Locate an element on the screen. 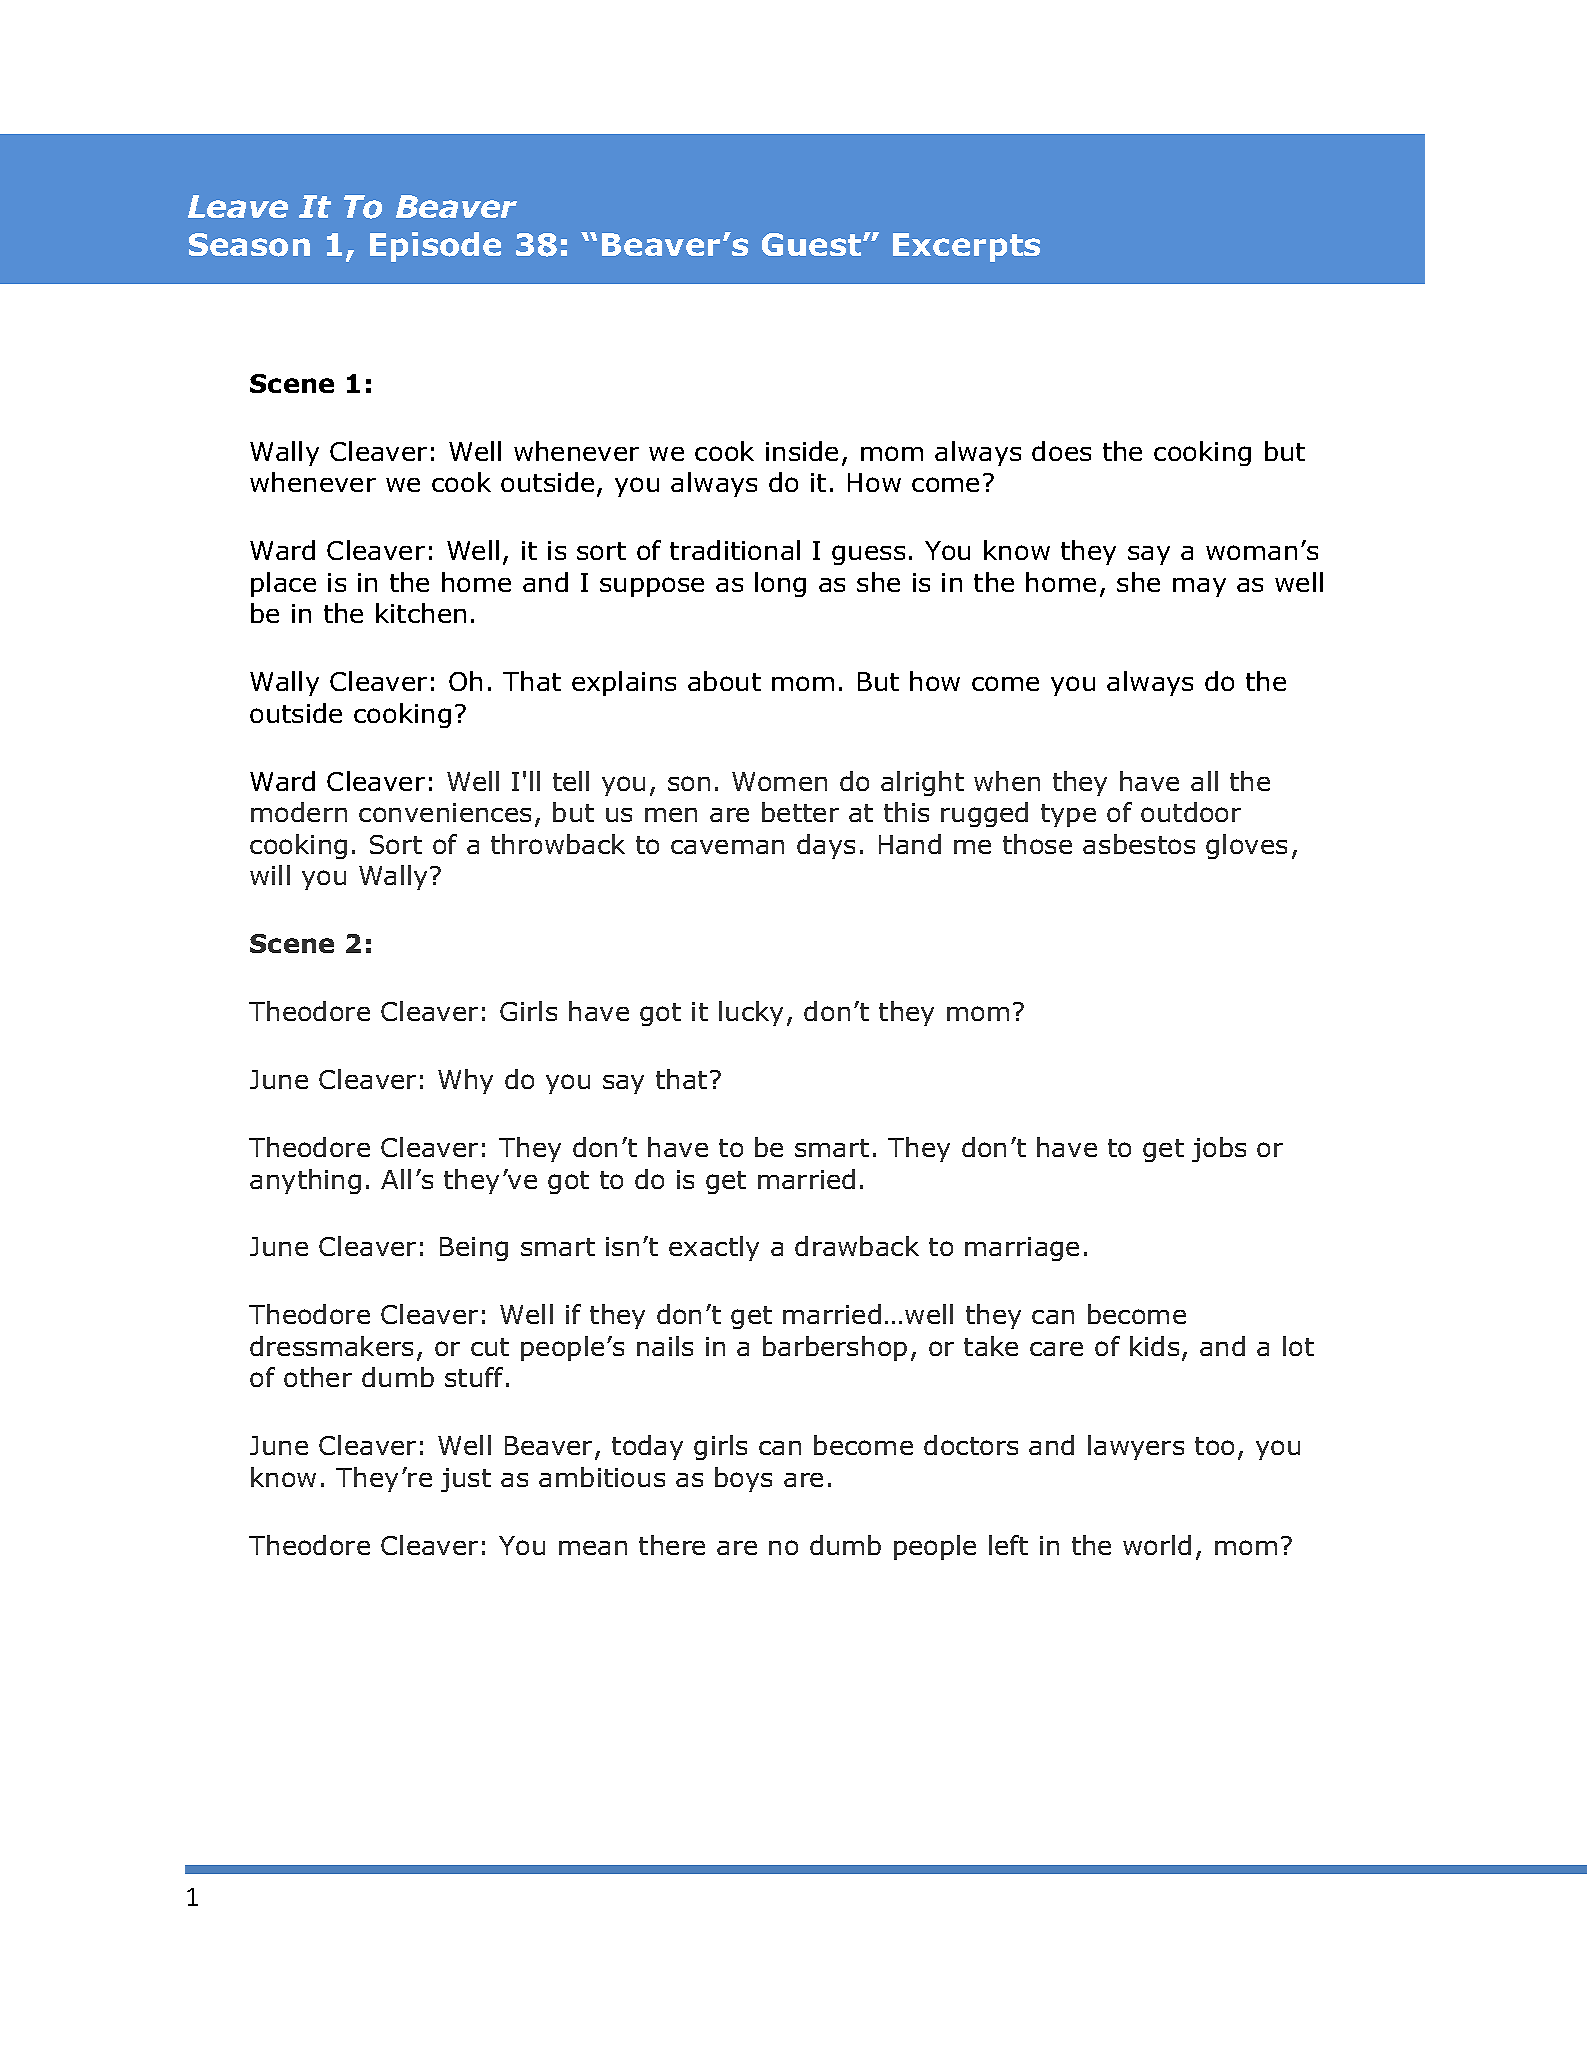  Guest is located at coordinates (813, 244).
